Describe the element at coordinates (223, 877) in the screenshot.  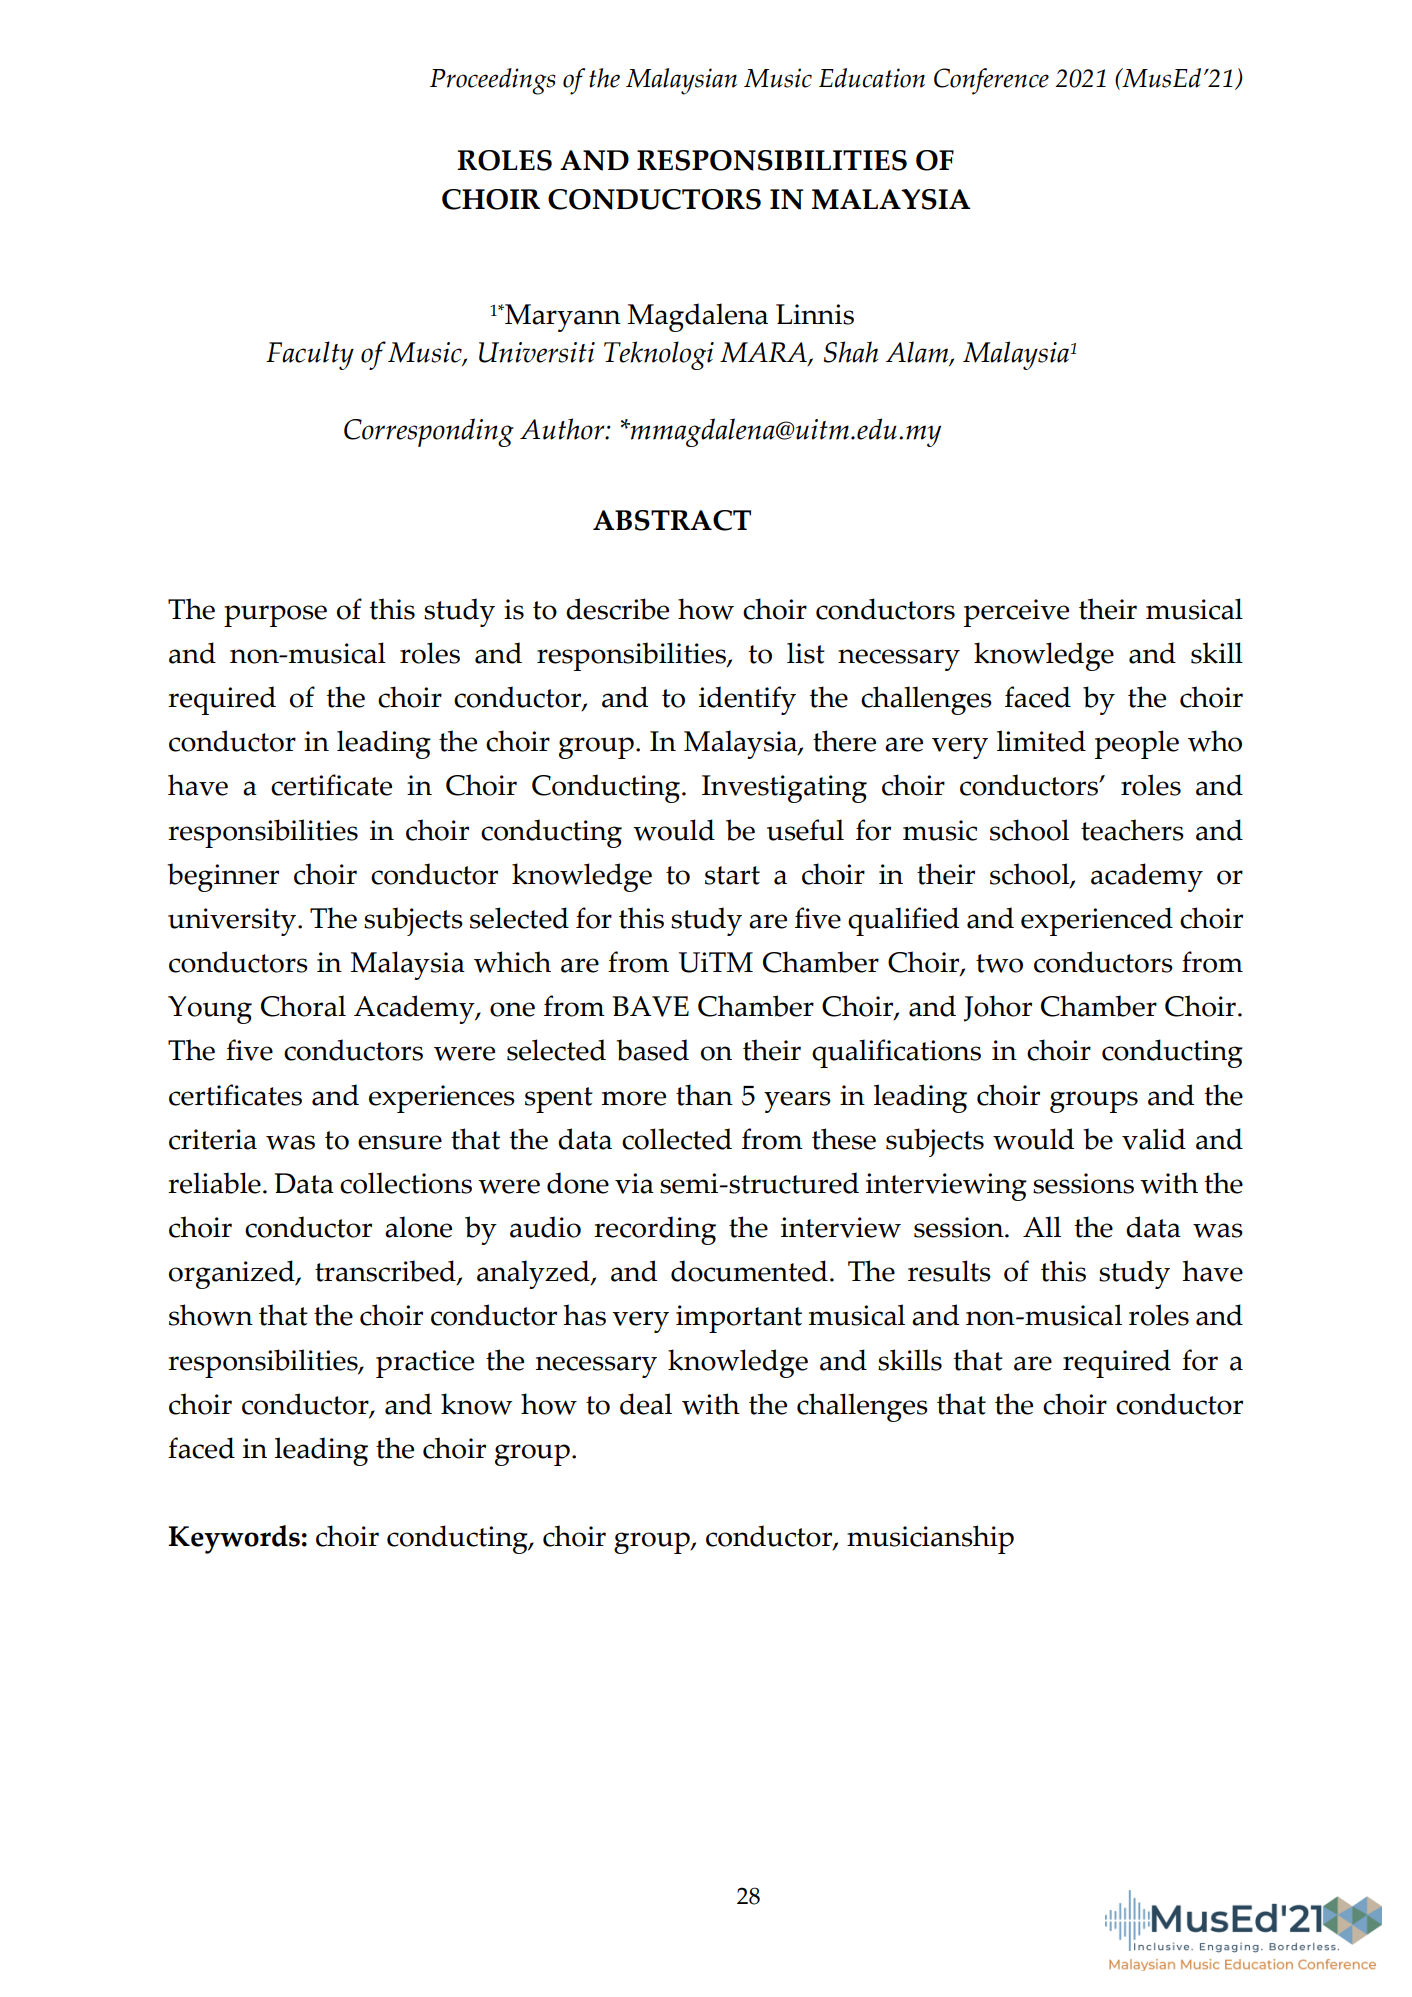
I see `beginner` at that location.
